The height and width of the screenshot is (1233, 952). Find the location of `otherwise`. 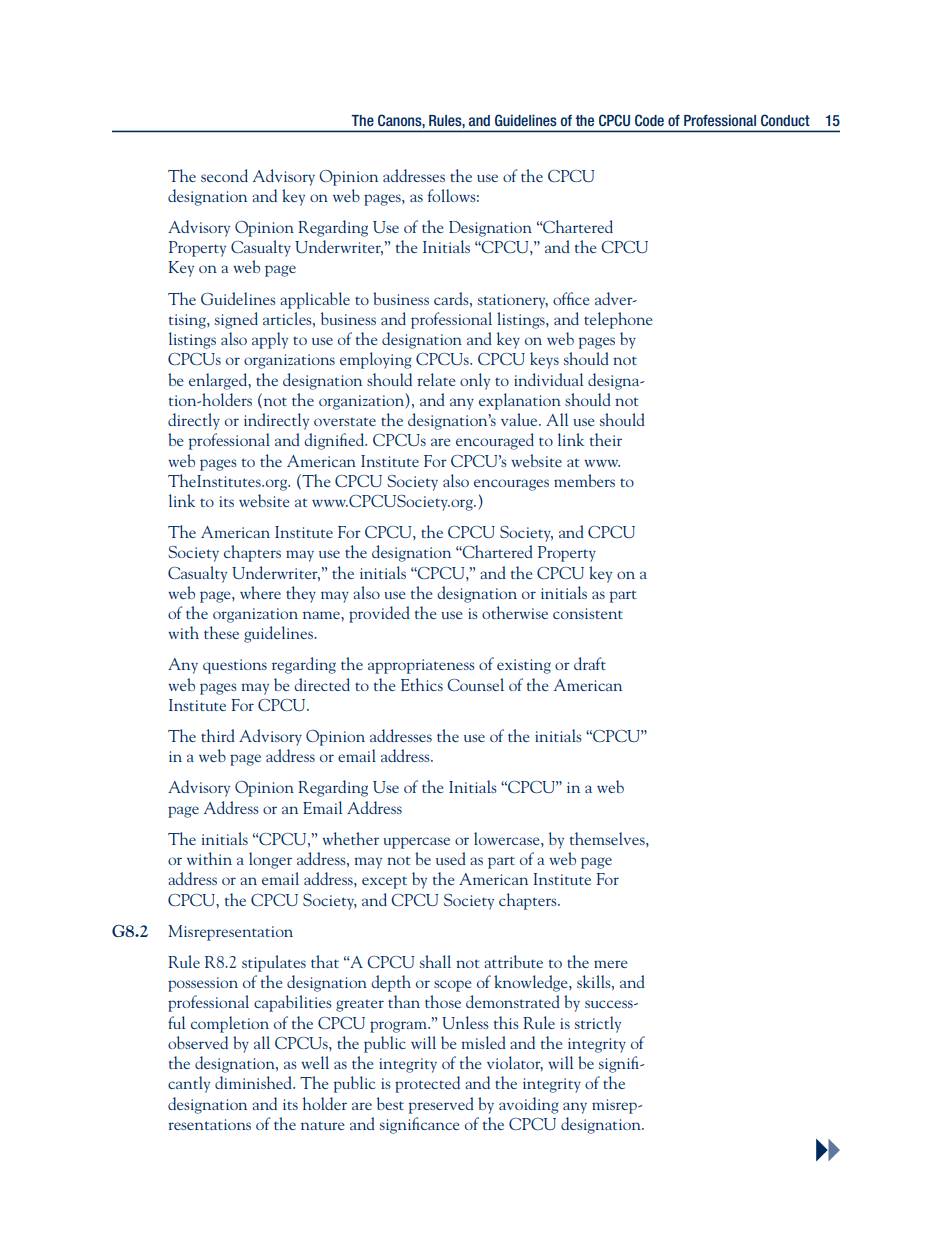

otherwise is located at coordinates (515, 612).
